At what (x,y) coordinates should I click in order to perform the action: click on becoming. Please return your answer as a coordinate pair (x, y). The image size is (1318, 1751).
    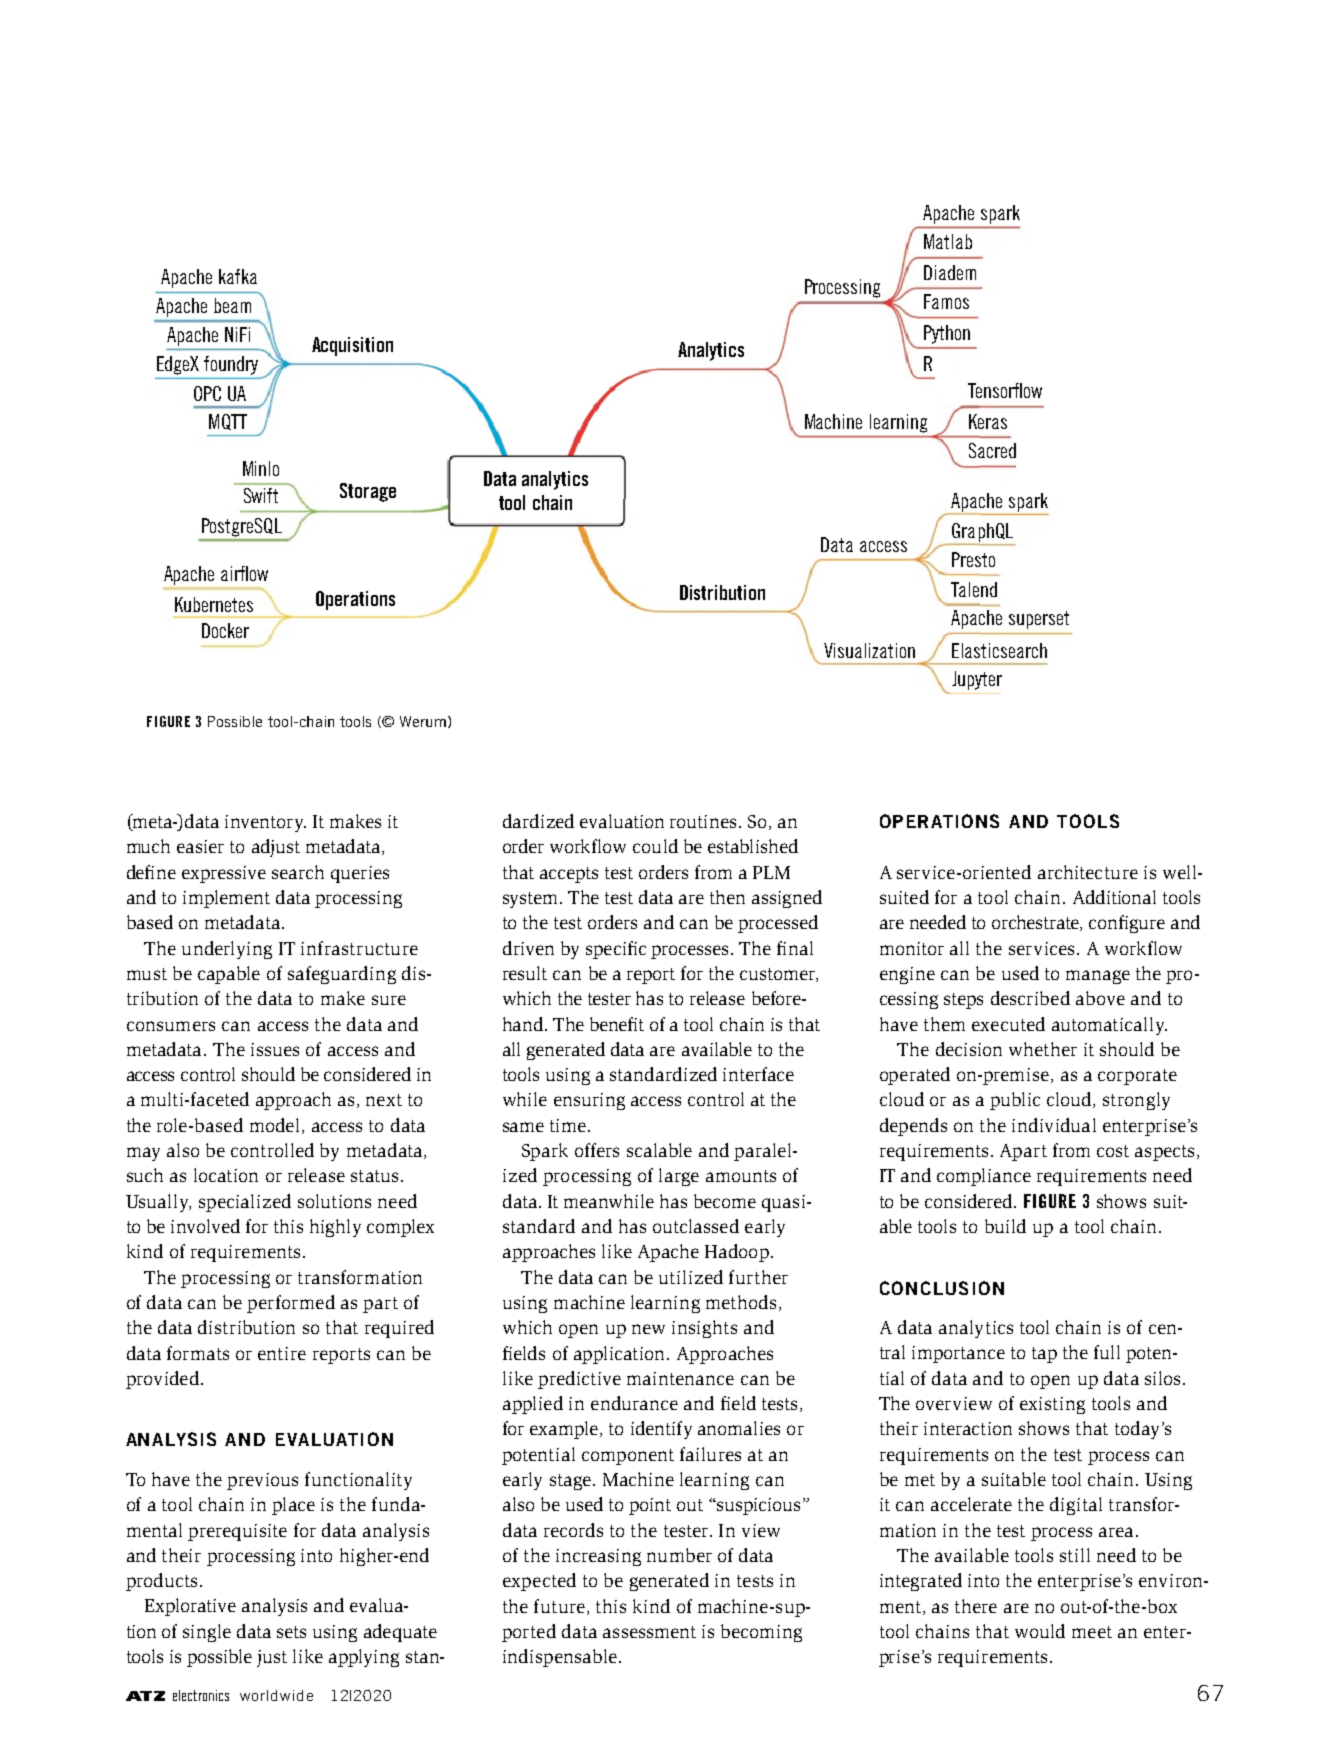
    Looking at the image, I should click on (761, 1633).
